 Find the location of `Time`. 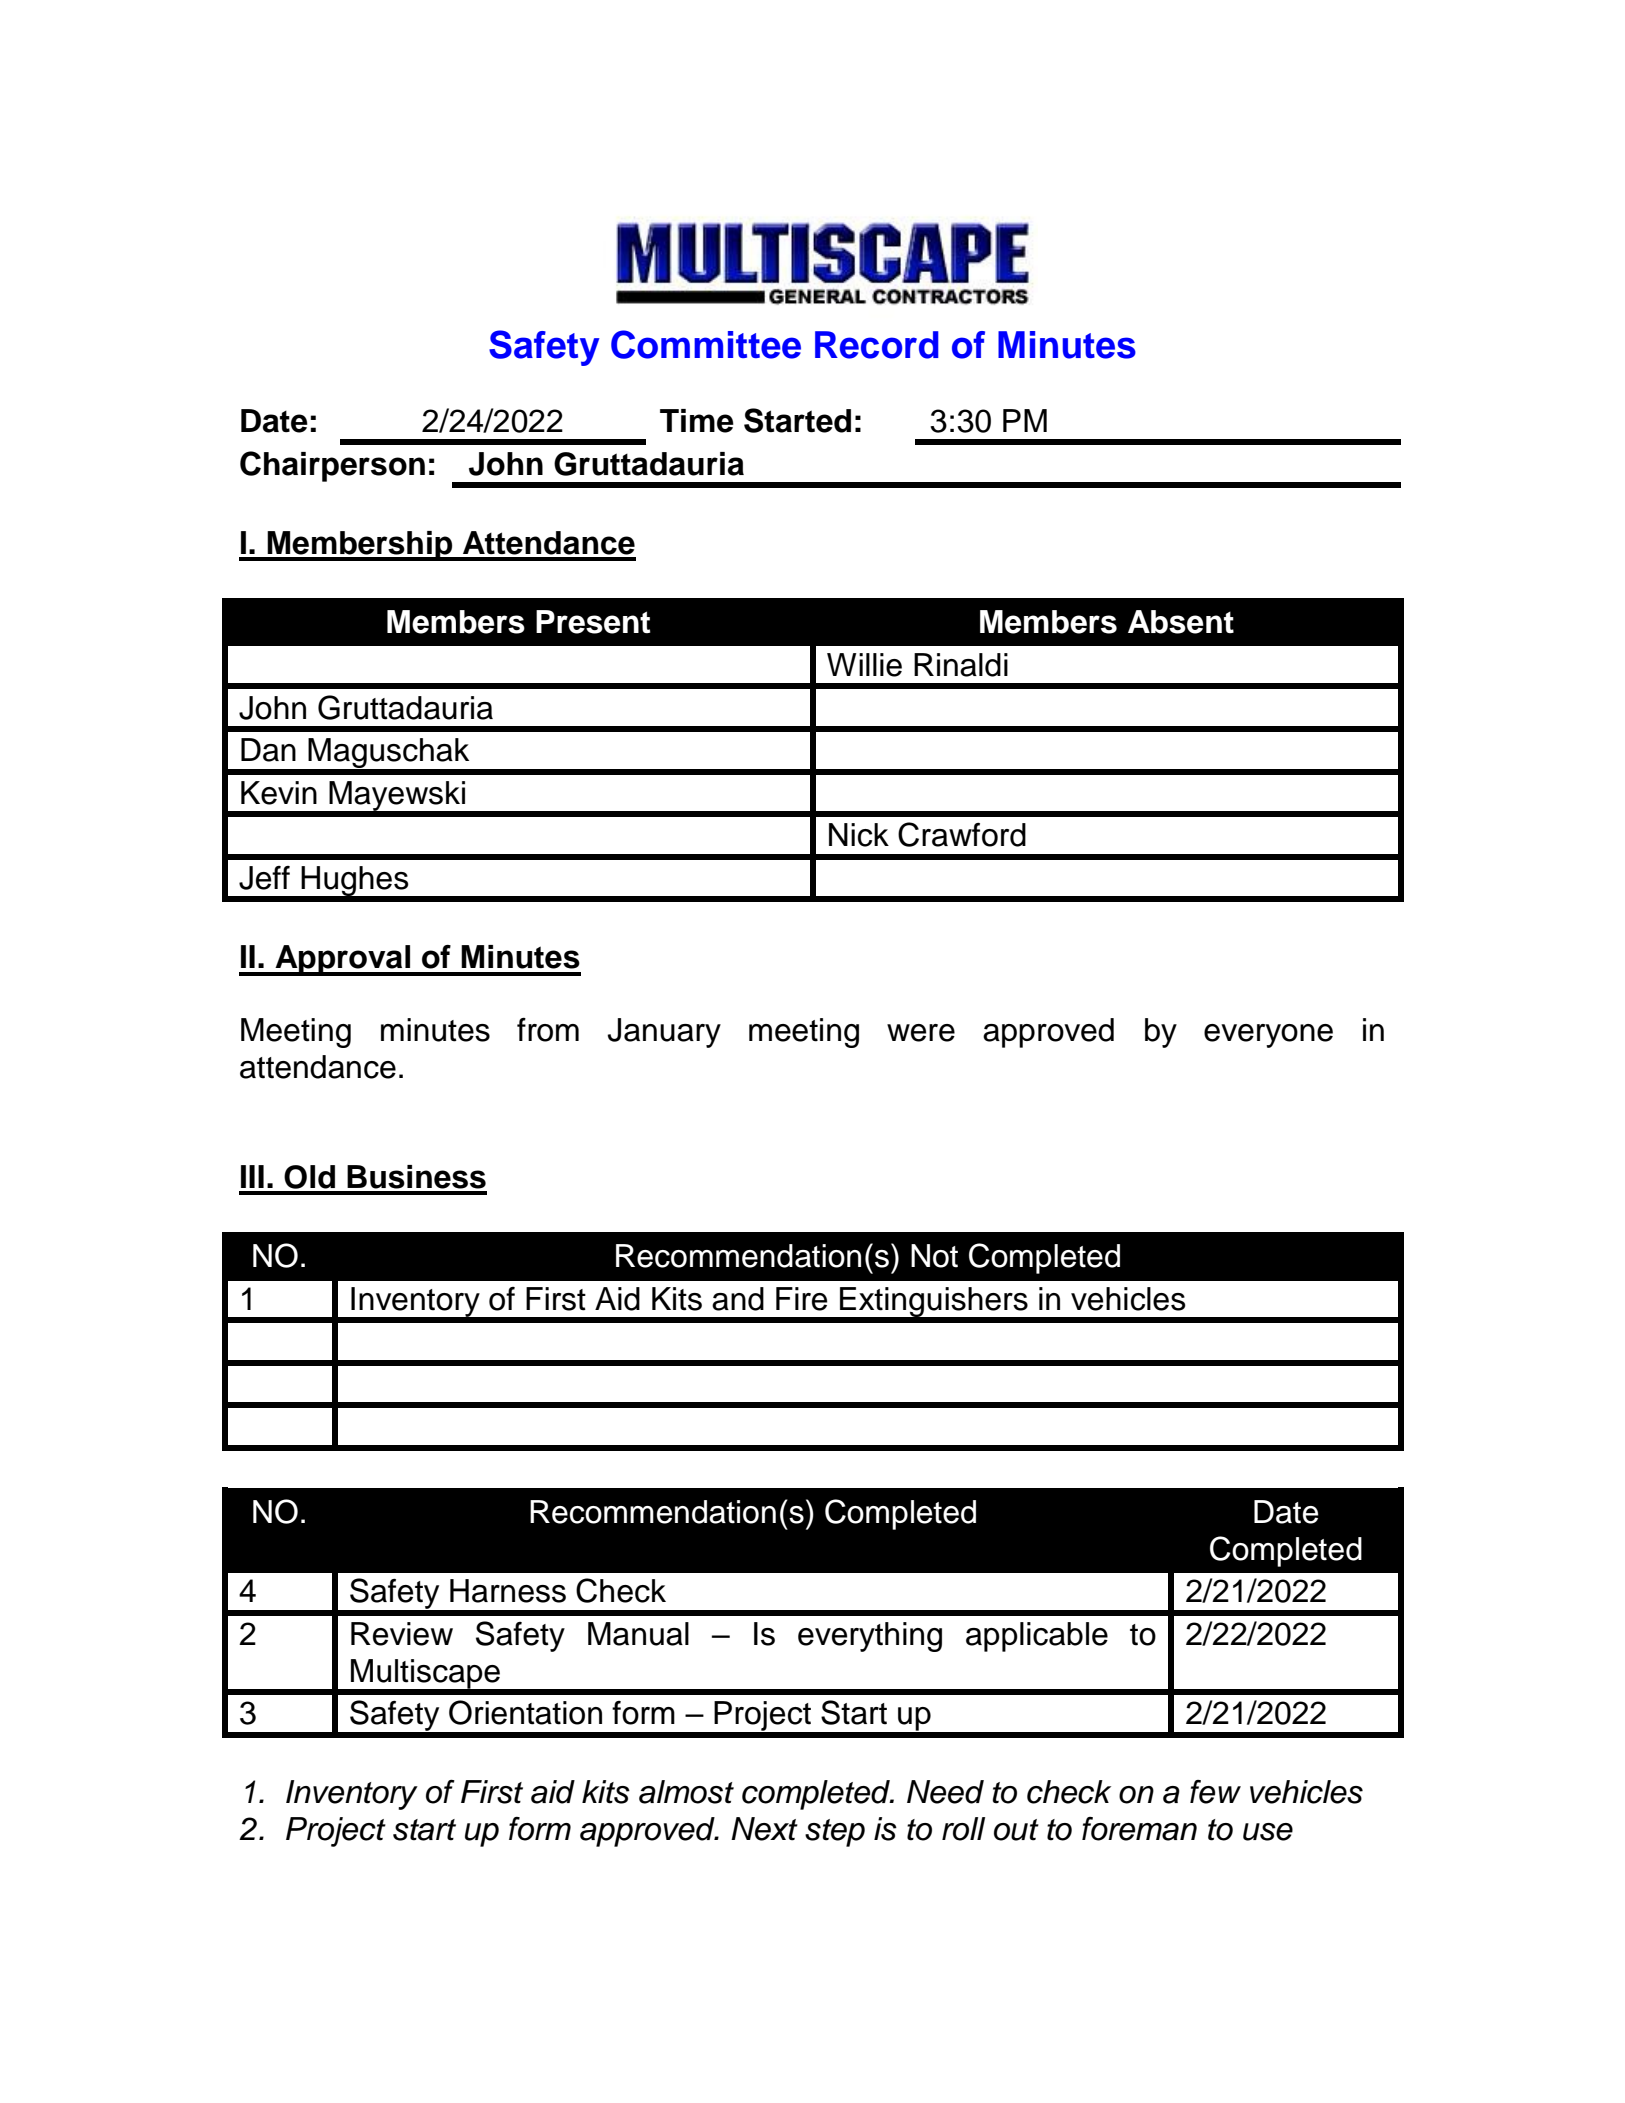

Time is located at coordinates (697, 421).
